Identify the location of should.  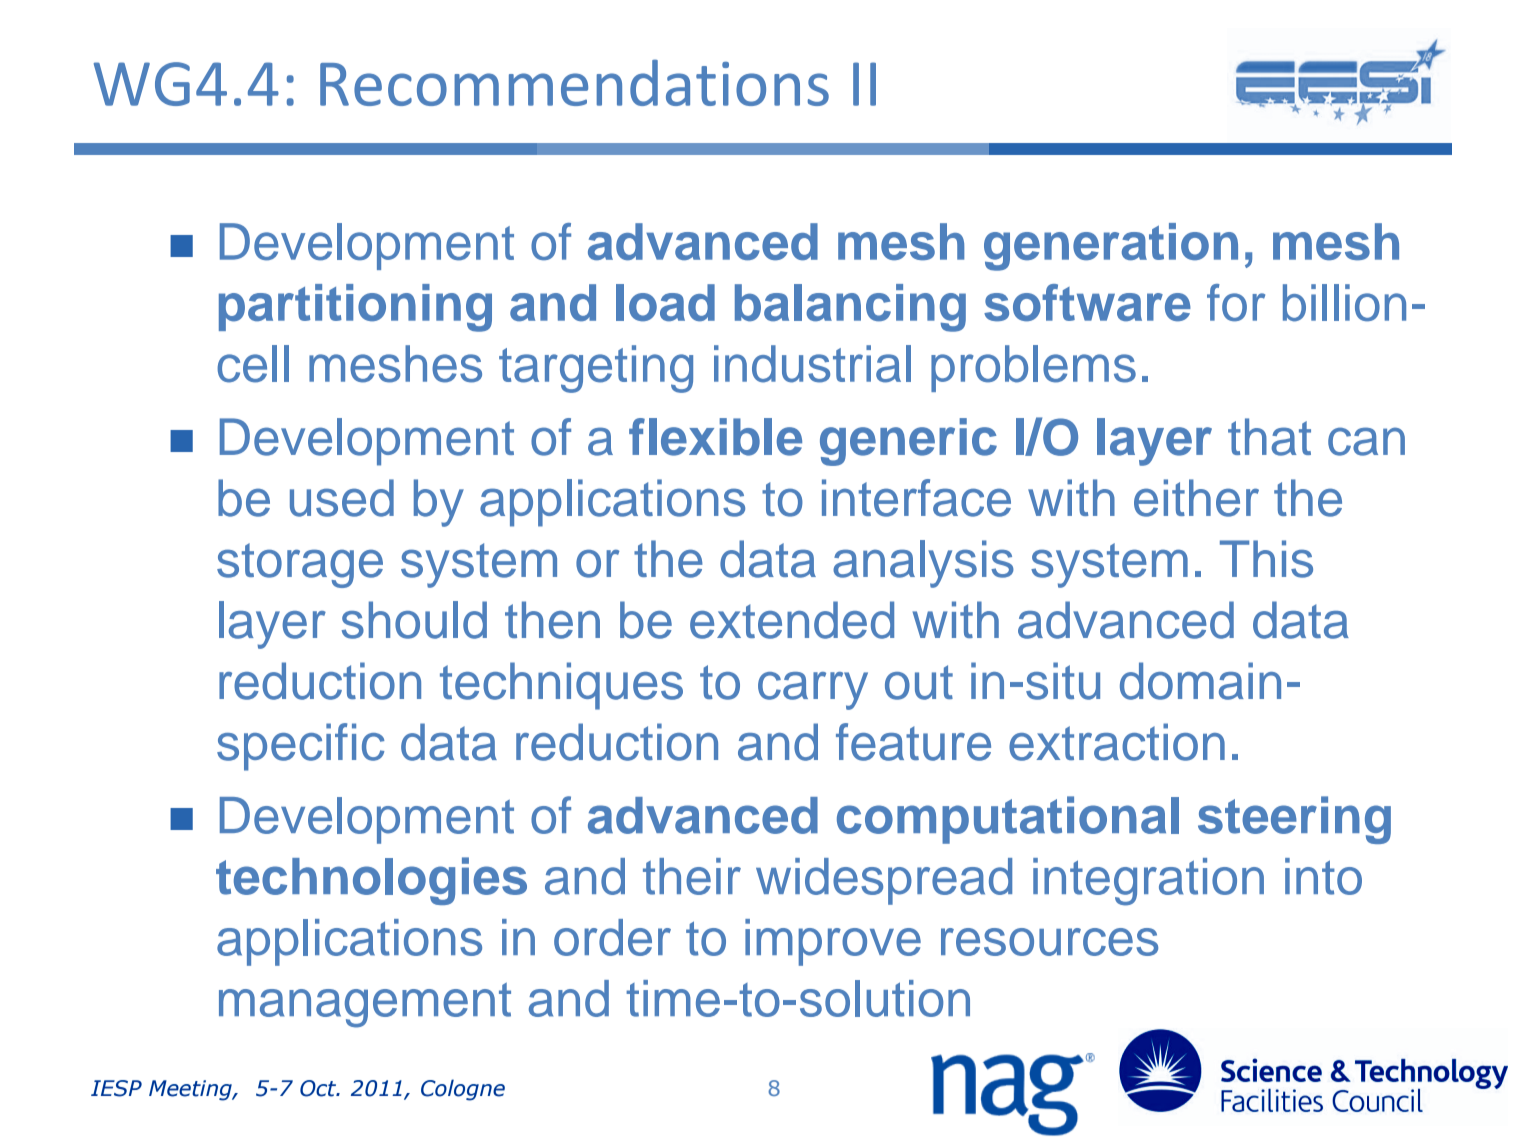
(414, 620).
